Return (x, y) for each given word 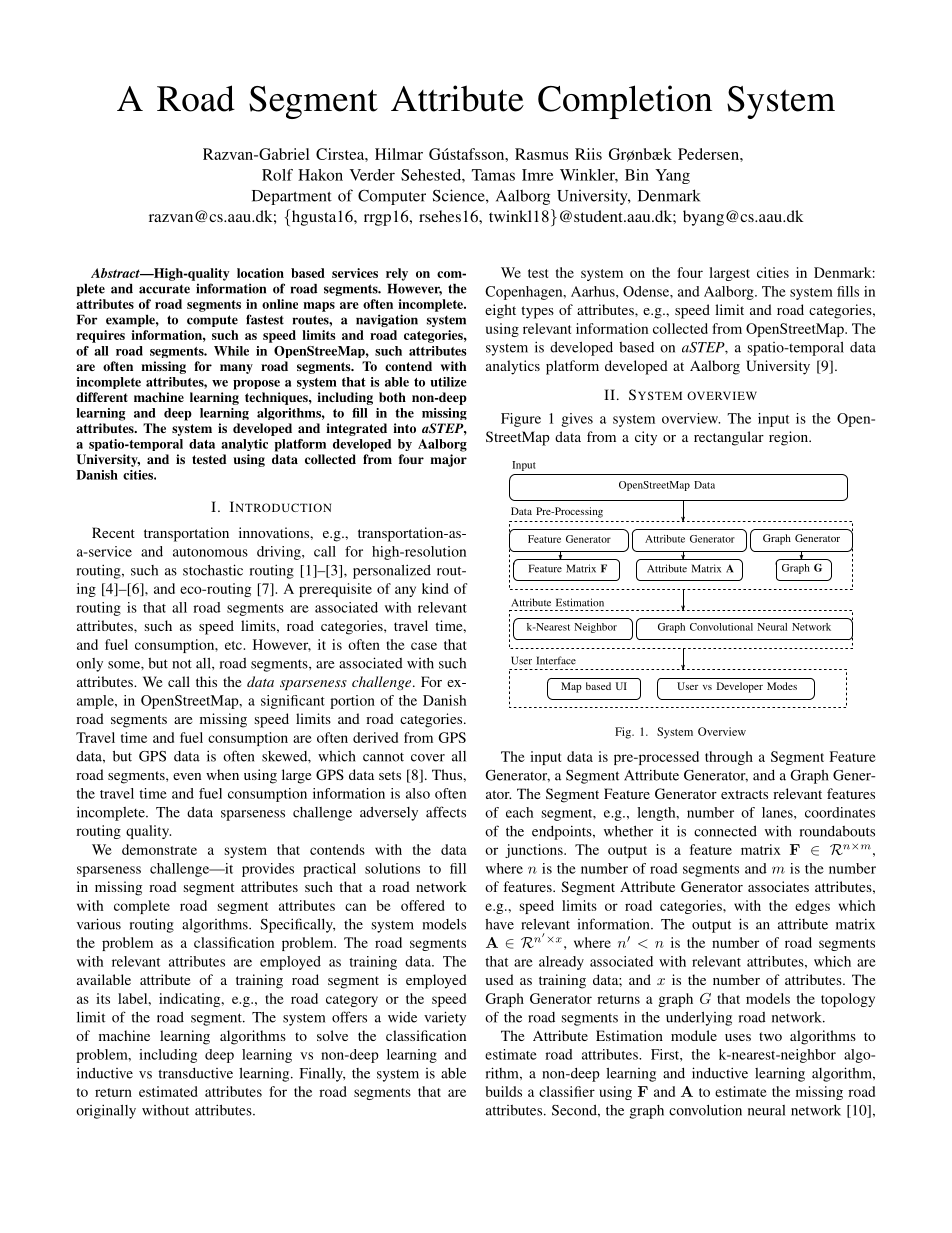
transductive (195, 1073)
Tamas (493, 175)
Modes (782, 686)
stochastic (213, 570)
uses (738, 1037)
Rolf (277, 175)
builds (504, 1091)
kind (435, 588)
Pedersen (709, 154)
